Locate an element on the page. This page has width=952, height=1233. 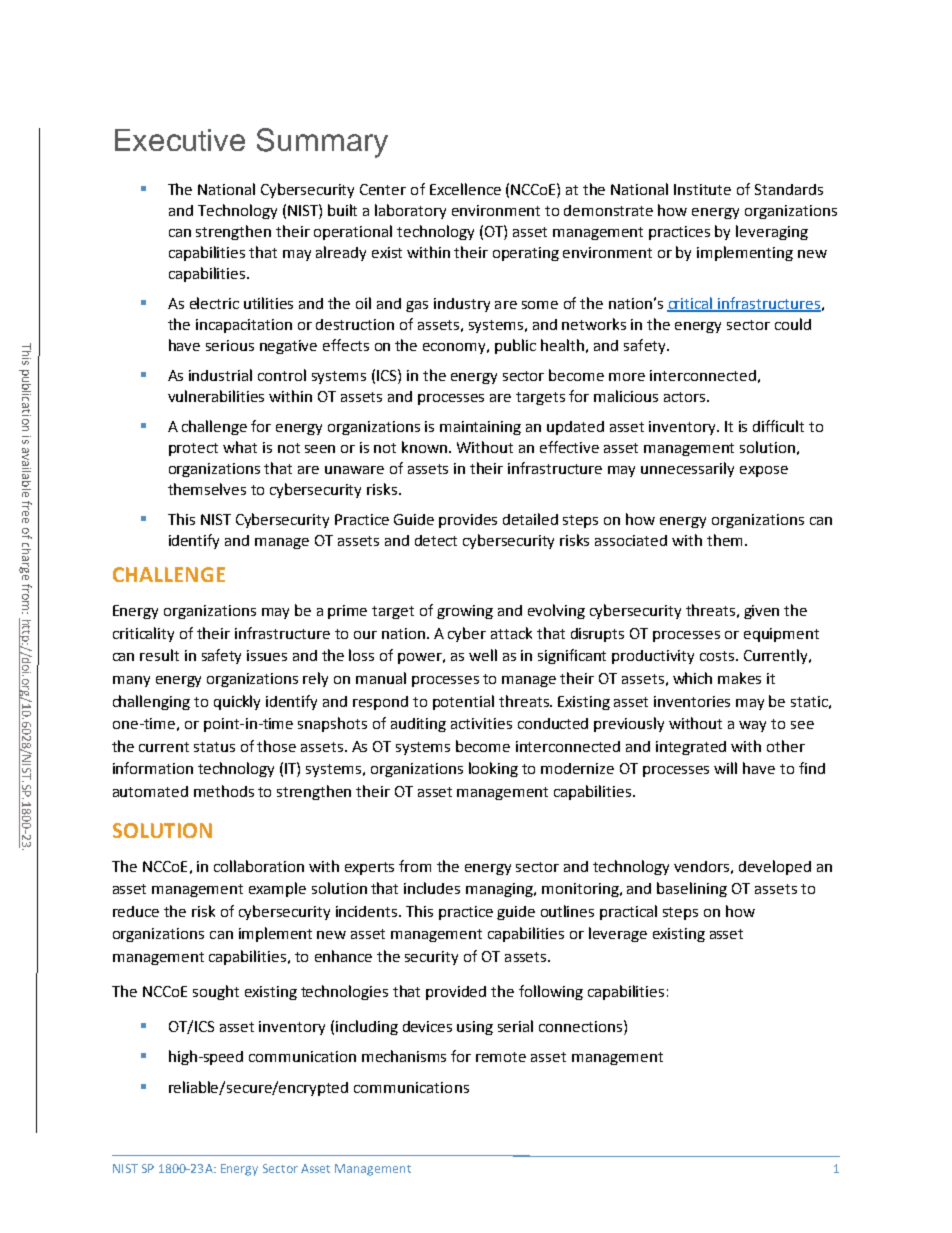
using is located at coordinates (475, 1028).
